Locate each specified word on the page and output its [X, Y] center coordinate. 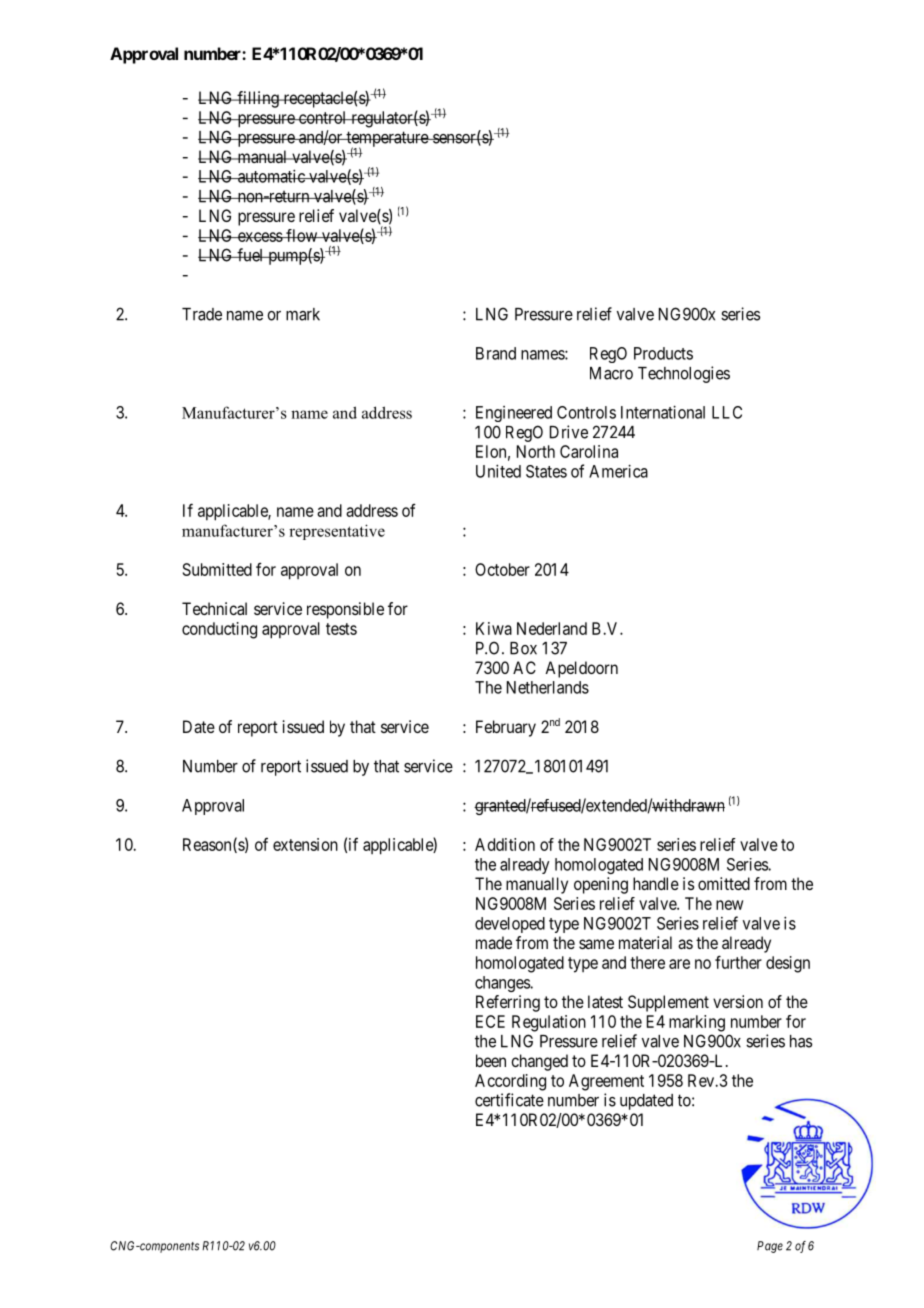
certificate [509, 1100]
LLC [727, 412]
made [494, 942]
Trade [202, 314]
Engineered [514, 414]
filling [258, 99]
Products [663, 353]
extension [305, 844]
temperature [387, 140]
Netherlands [548, 687]
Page [770, 1247]
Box [523, 648]
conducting [219, 630]
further [738, 962]
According [510, 1082]
